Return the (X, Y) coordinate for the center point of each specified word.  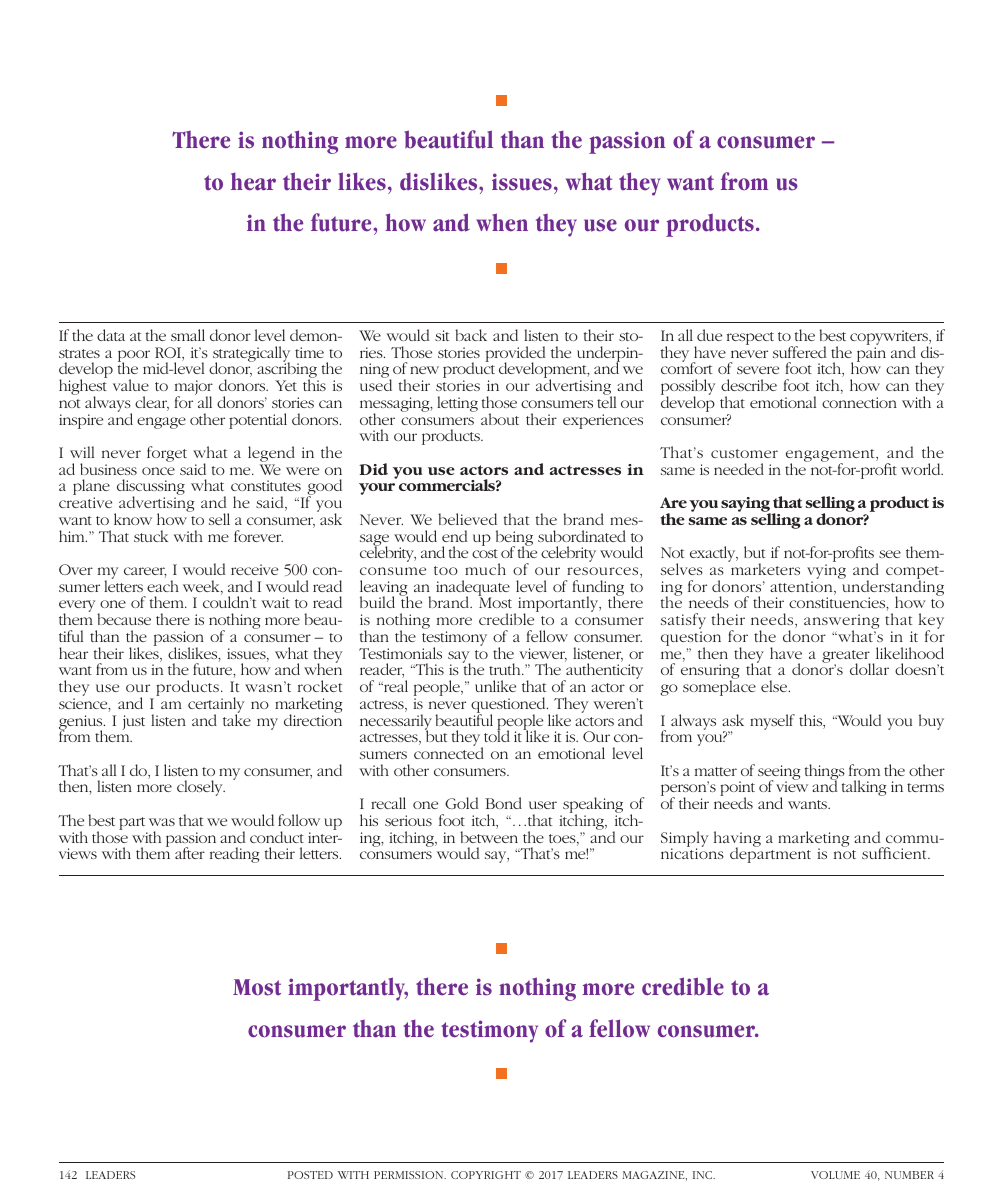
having (737, 840)
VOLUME (835, 1175)
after (190, 853)
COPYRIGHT (486, 1175)
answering (842, 623)
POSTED (310, 1175)
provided (515, 355)
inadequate (473, 589)
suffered (799, 352)
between (489, 837)
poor (134, 357)
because (124, 619)
